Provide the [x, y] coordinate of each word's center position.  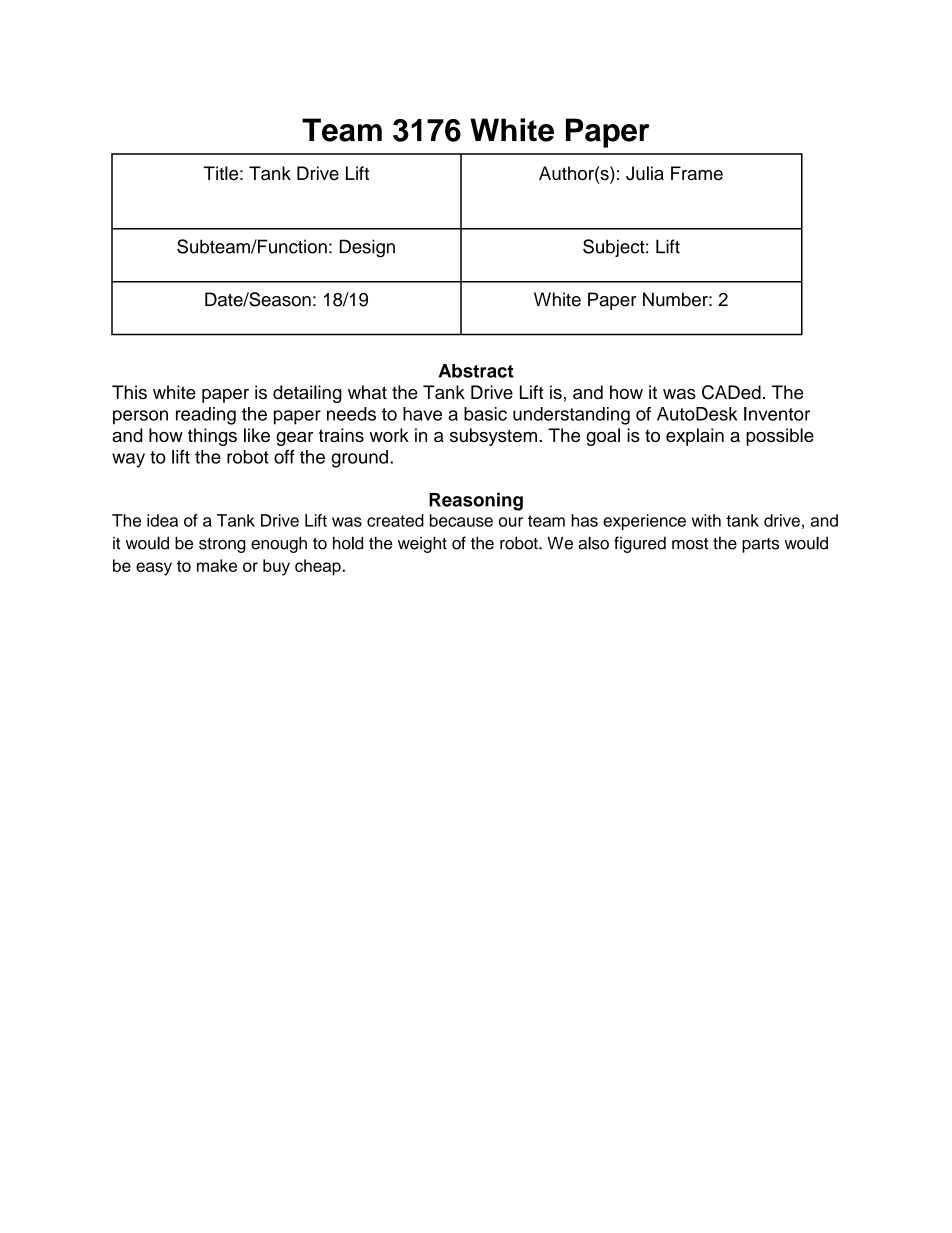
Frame [697, 173]
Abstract [476, 371]
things [212, 437]
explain [695, 437]
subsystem [493, 437]
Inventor [777, 414]
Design [367, 248]
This [129, 392]
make [217, 565]
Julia [645, 173]
